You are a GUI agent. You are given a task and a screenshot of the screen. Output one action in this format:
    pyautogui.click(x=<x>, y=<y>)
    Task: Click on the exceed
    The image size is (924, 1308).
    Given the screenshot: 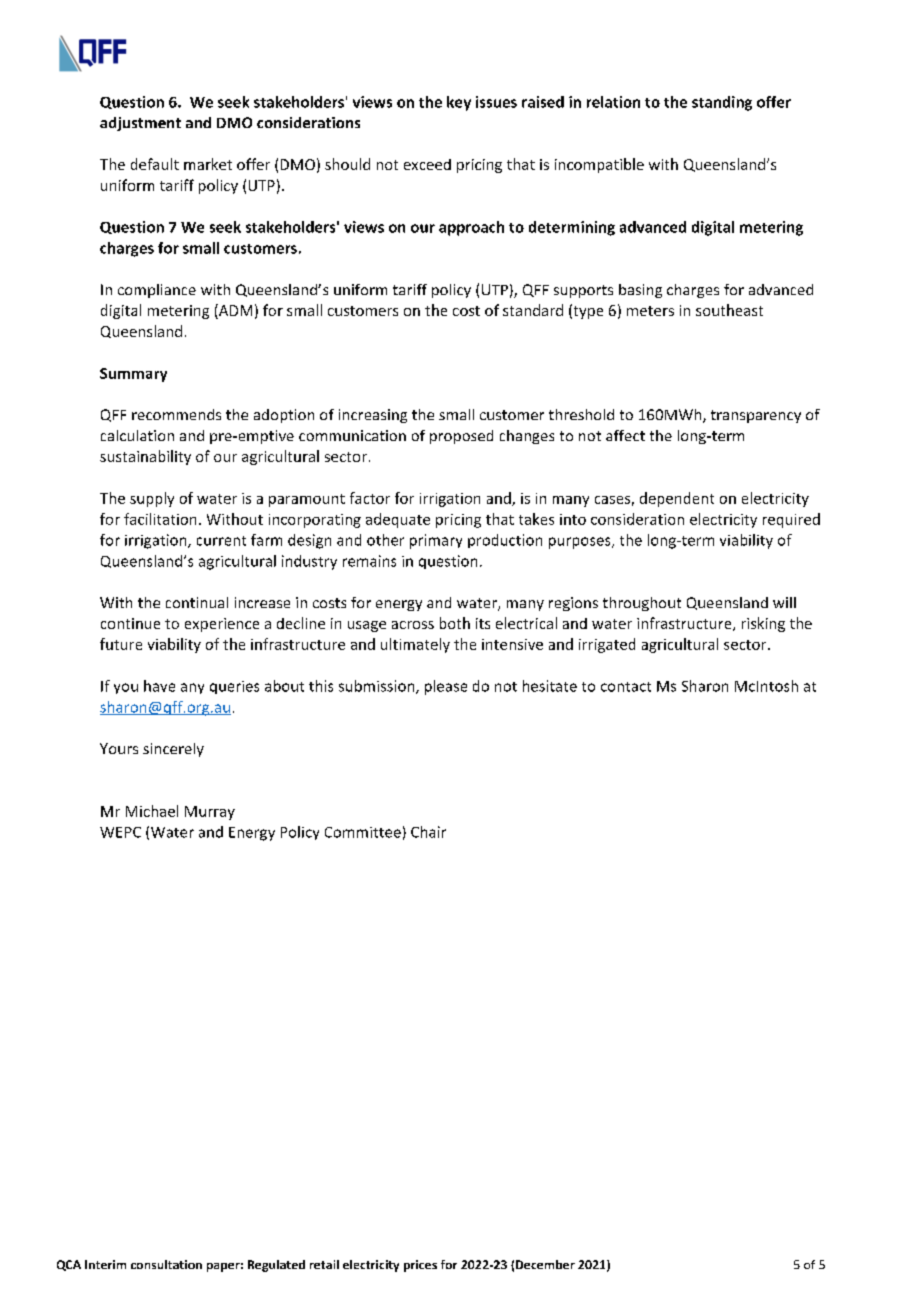 What is the action you would take?
    pyautogui.click(x=427, y=164)
